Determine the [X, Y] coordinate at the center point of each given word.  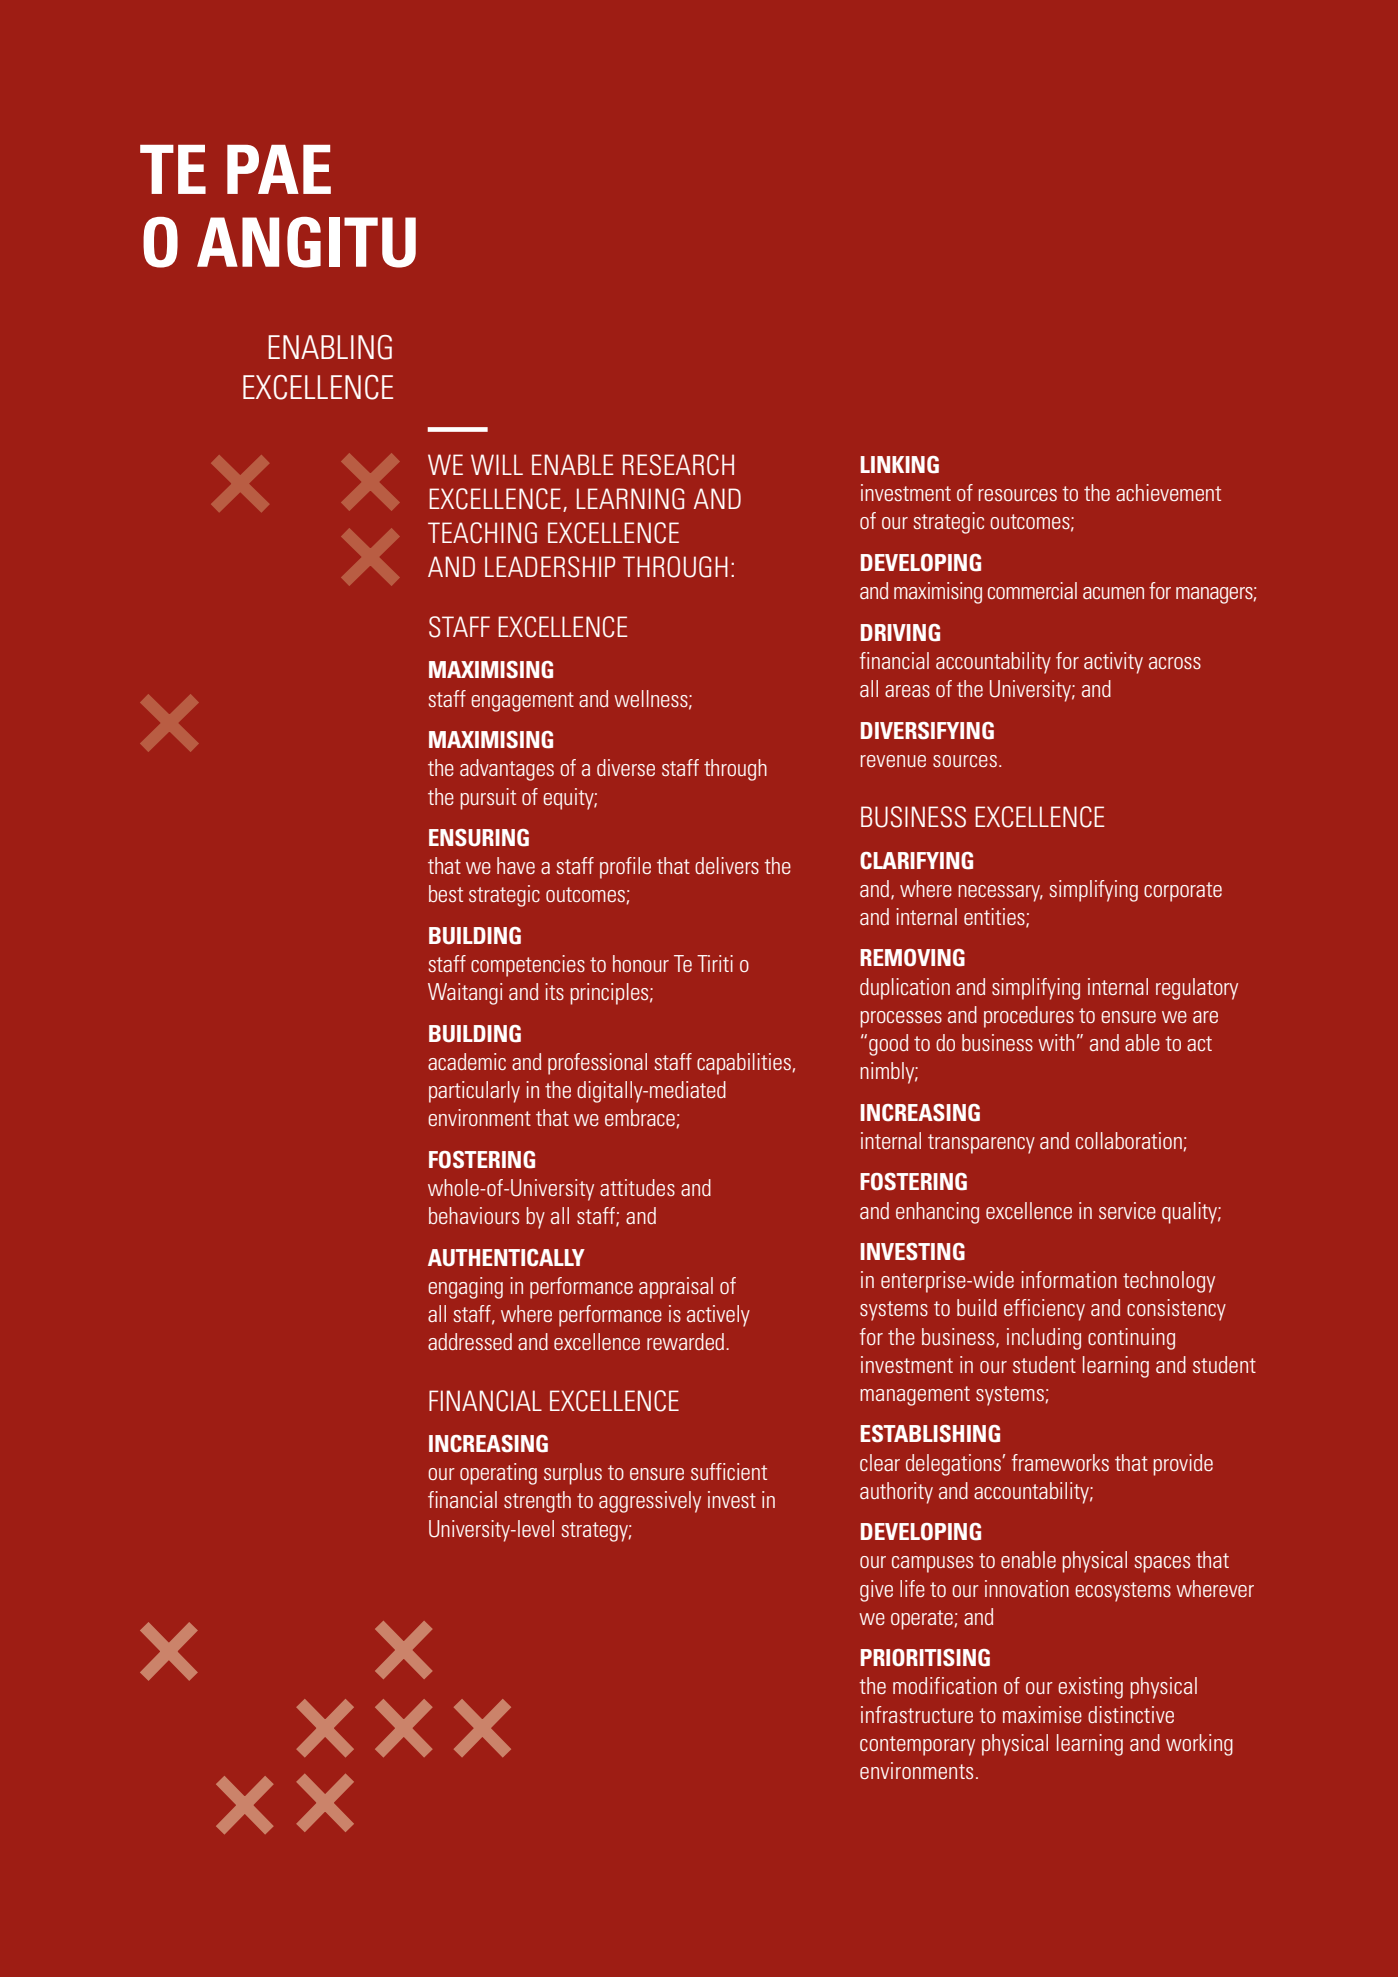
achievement [1168, 492]
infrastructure [917, 1714]
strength [537, 1502]
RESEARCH [678, 465]
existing [1090, 1688]
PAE [279, 169]
